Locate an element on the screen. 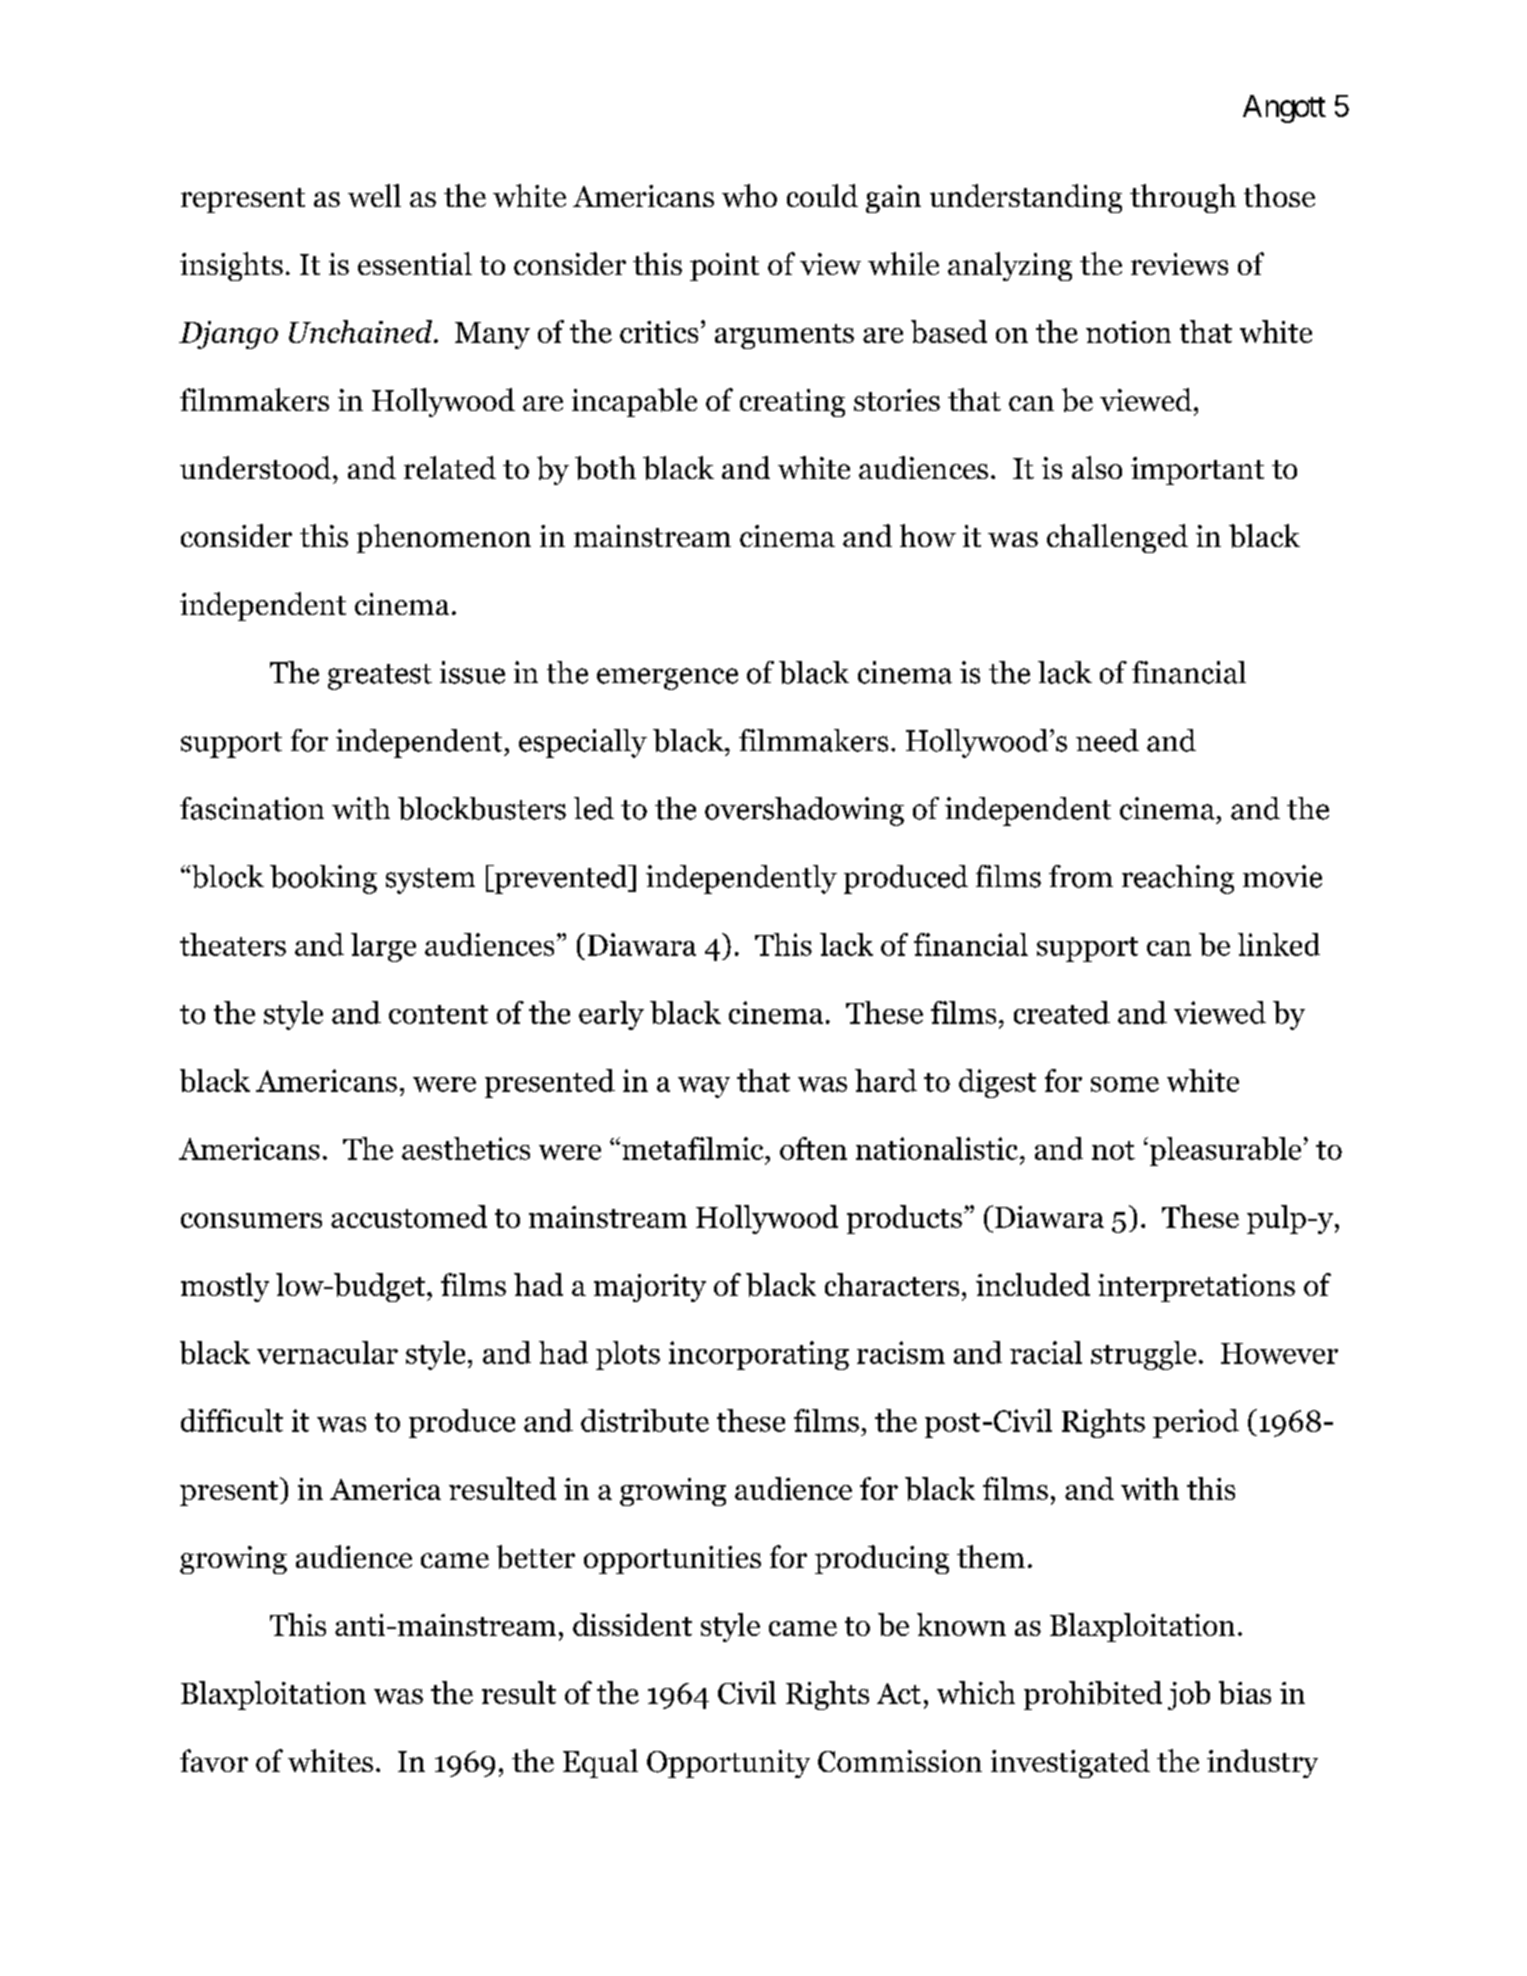 This screenshot has height=1976, width=1527. Opportunity is located at coordinates (728, 1764).
